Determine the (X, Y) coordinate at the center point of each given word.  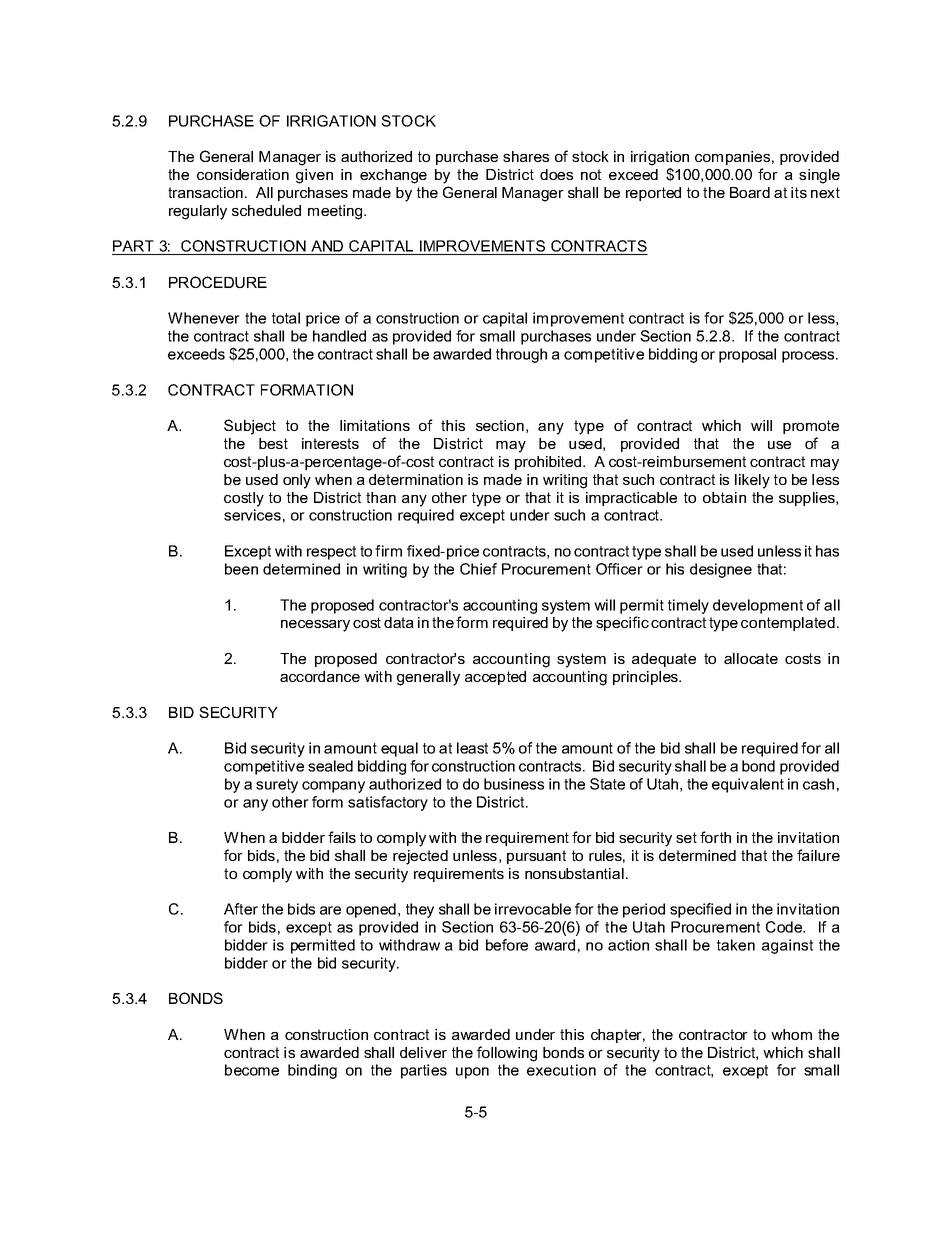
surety (277, 786)
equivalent (748, 785)
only (297, 481)
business (514, 784)
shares (526, 156)
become (252, 1070)
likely (752, 481)
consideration (243, 174)
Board (750, 192)
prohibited (549, 463)
